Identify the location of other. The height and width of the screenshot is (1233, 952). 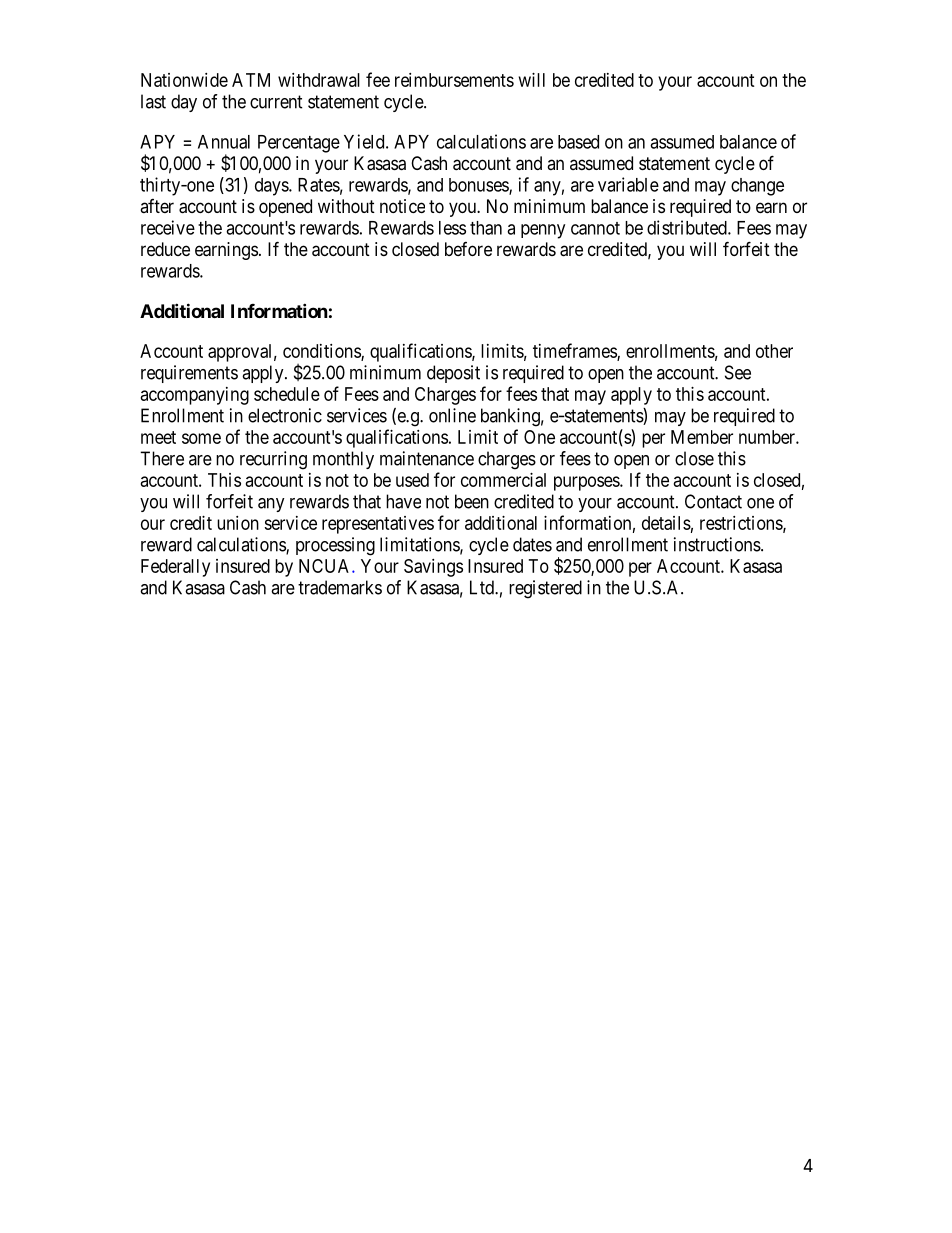
(774, 351).
